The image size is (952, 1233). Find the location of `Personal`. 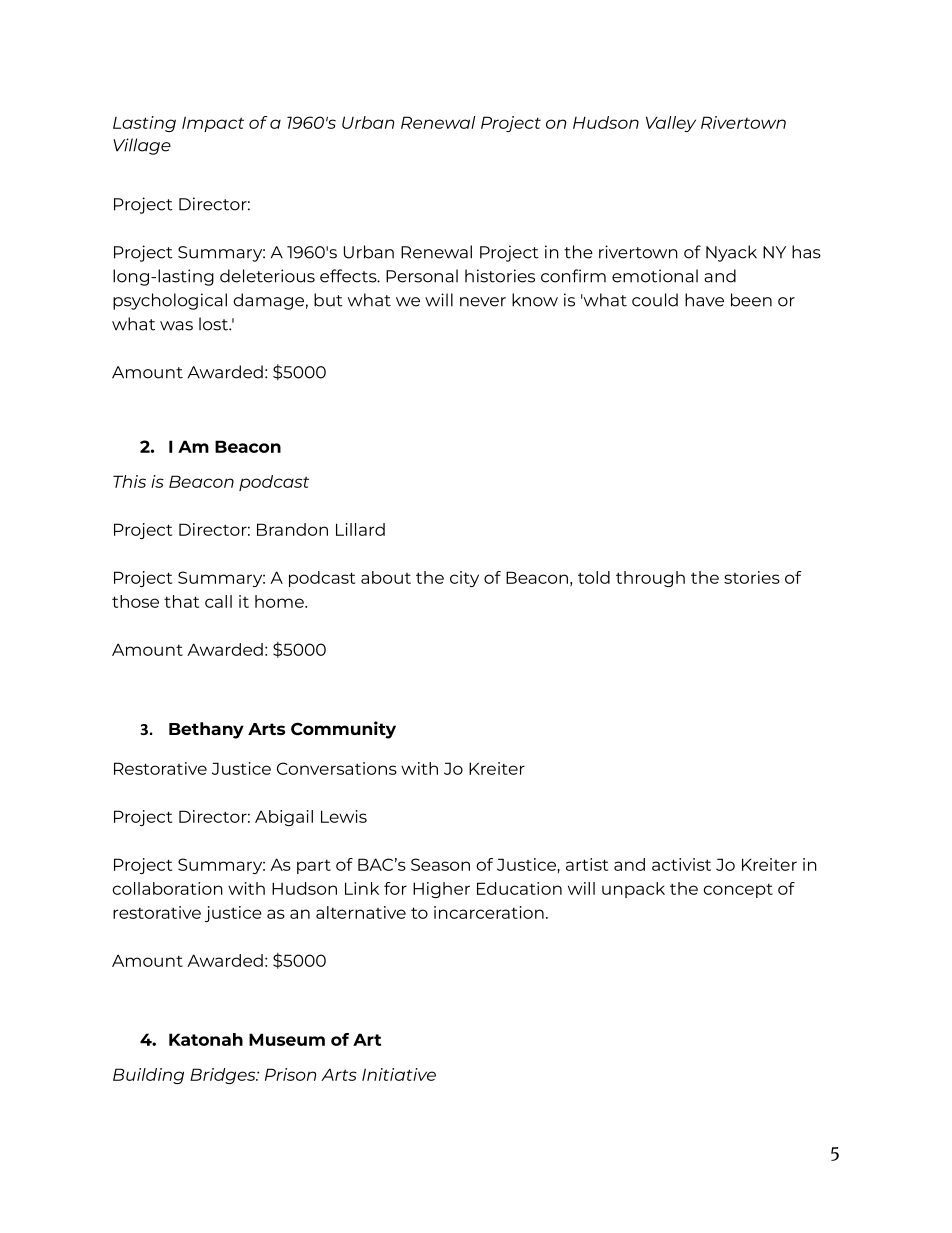

Personal is located at coordinates (422, 276).
